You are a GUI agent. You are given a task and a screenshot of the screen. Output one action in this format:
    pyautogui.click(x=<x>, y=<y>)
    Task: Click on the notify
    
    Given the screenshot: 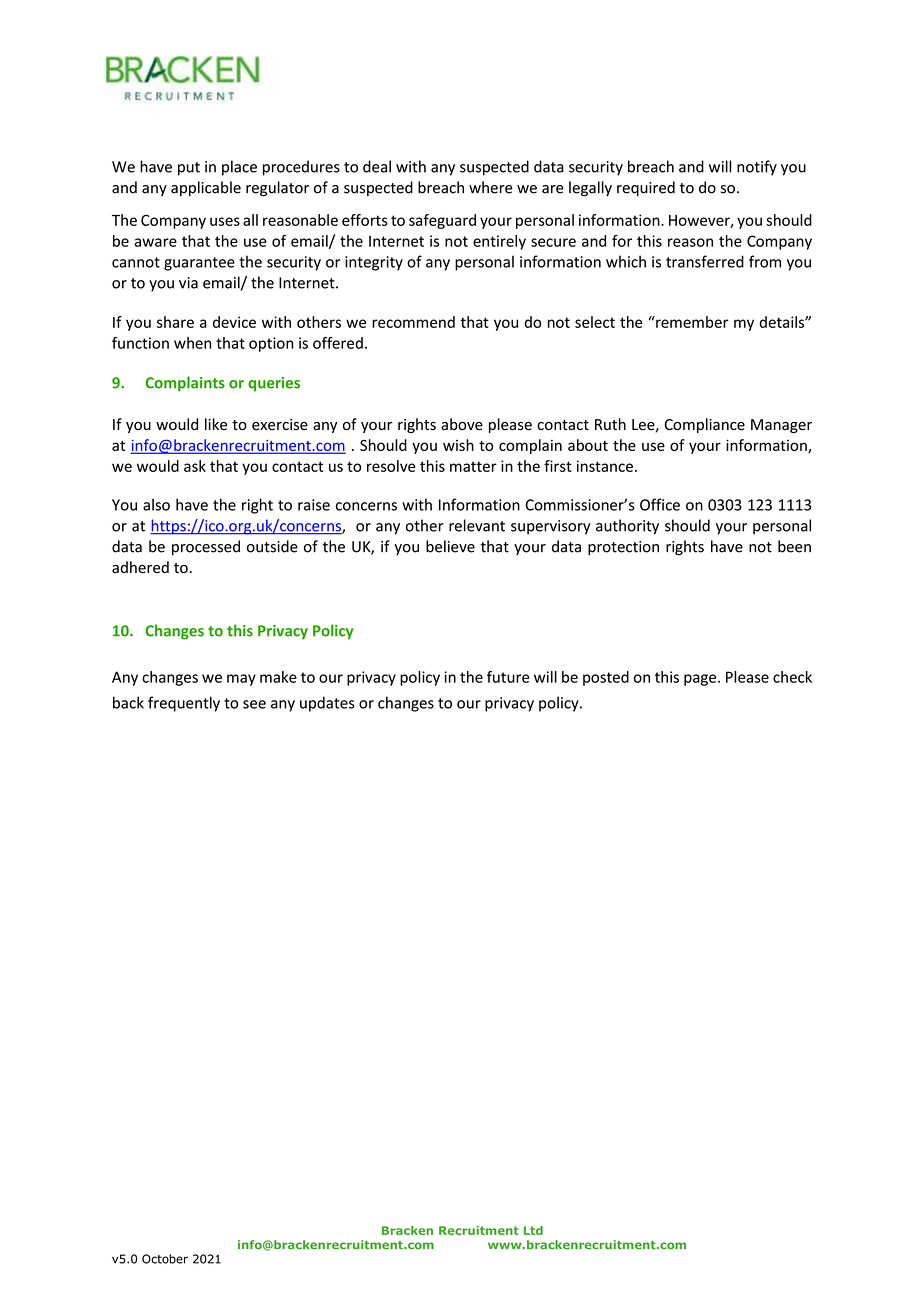 What is the action you would take?
    pyautogui.click(x=757, y=168)
